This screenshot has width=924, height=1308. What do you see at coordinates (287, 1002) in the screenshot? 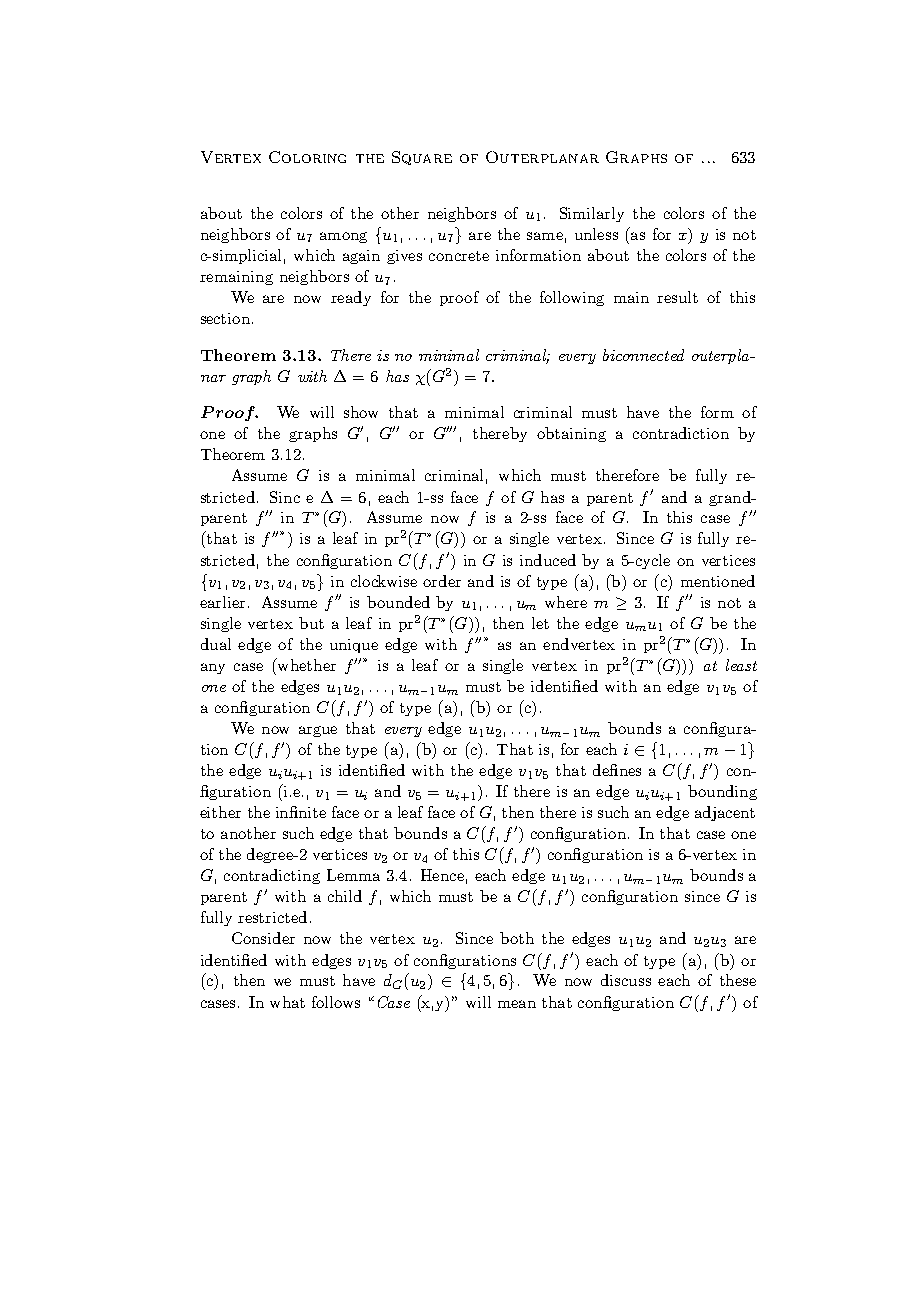
I see `what` at bounding box center [287, 1002].
